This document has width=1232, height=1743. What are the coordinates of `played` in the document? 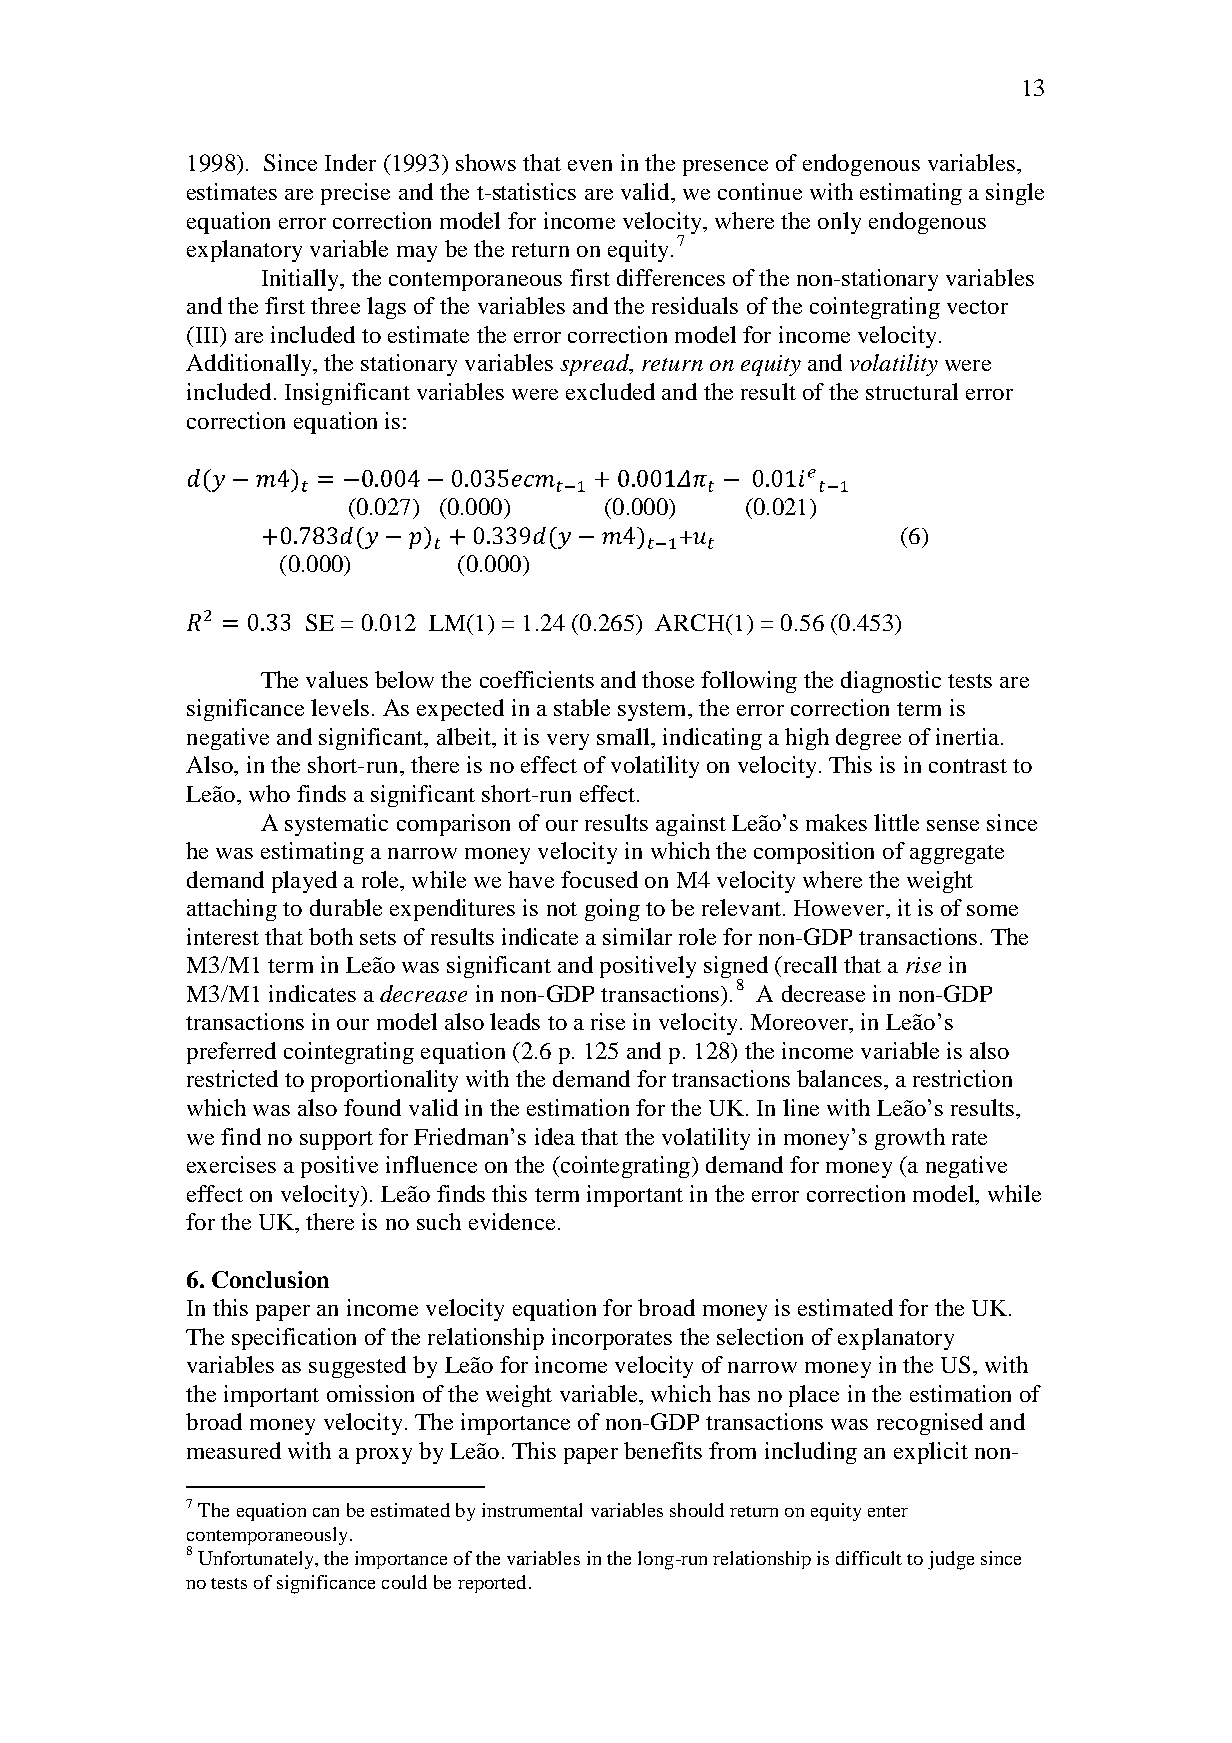 It's located at (304, 882).
